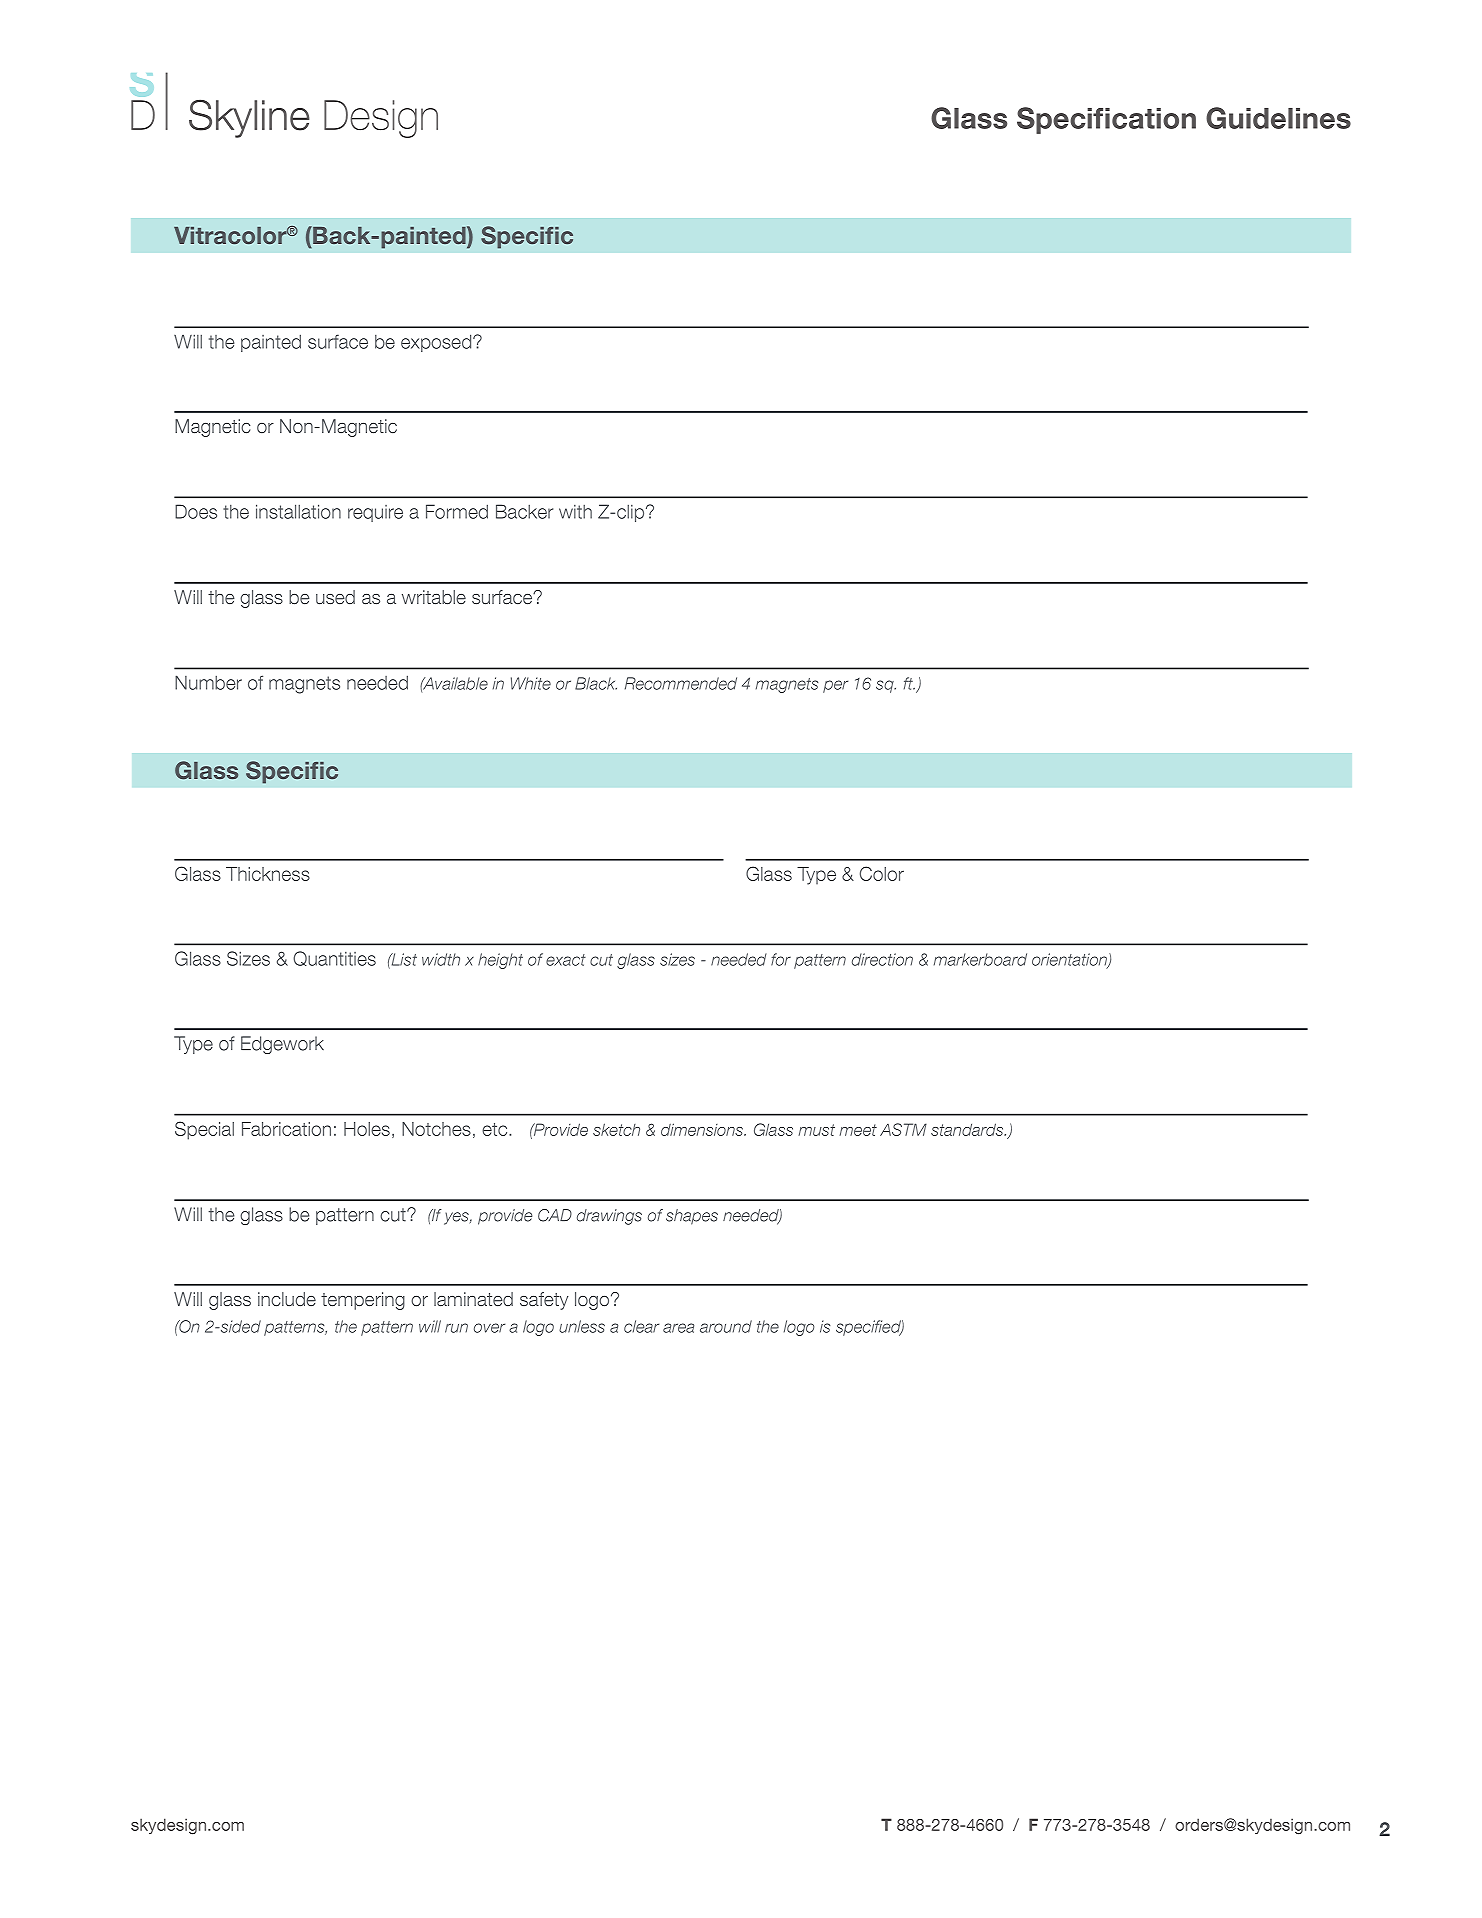 The width and height of the page is (1482, 1918). What do you see at coordinates (437, 343) in the page?
I see `exposed` at bounding box center [437, 343].
